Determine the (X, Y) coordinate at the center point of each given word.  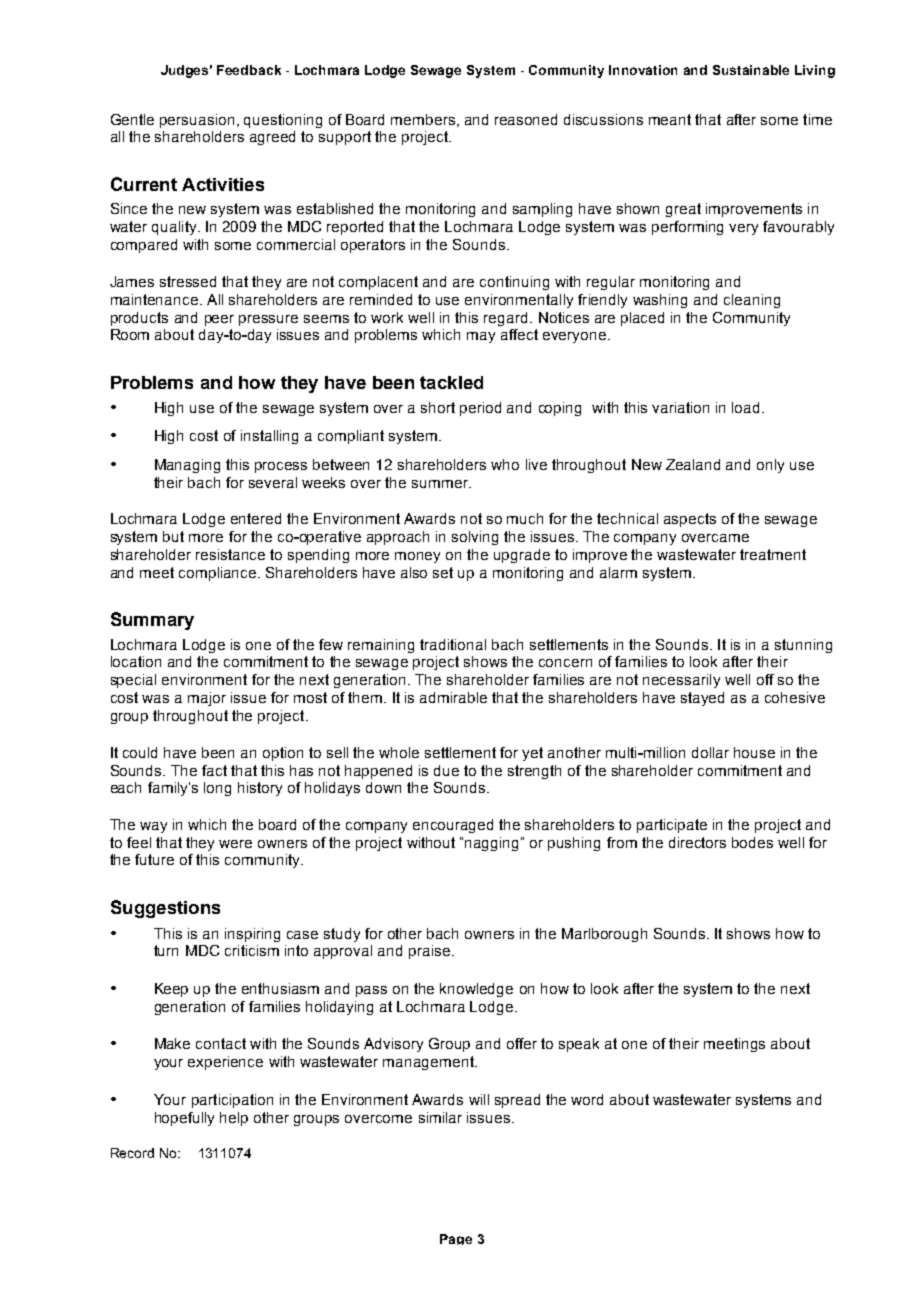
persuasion (197, 121)
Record (132, 1153)
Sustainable (751, 70)
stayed (702, 699)
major (207, 699)
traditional (453, 644)
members (424, 120)
